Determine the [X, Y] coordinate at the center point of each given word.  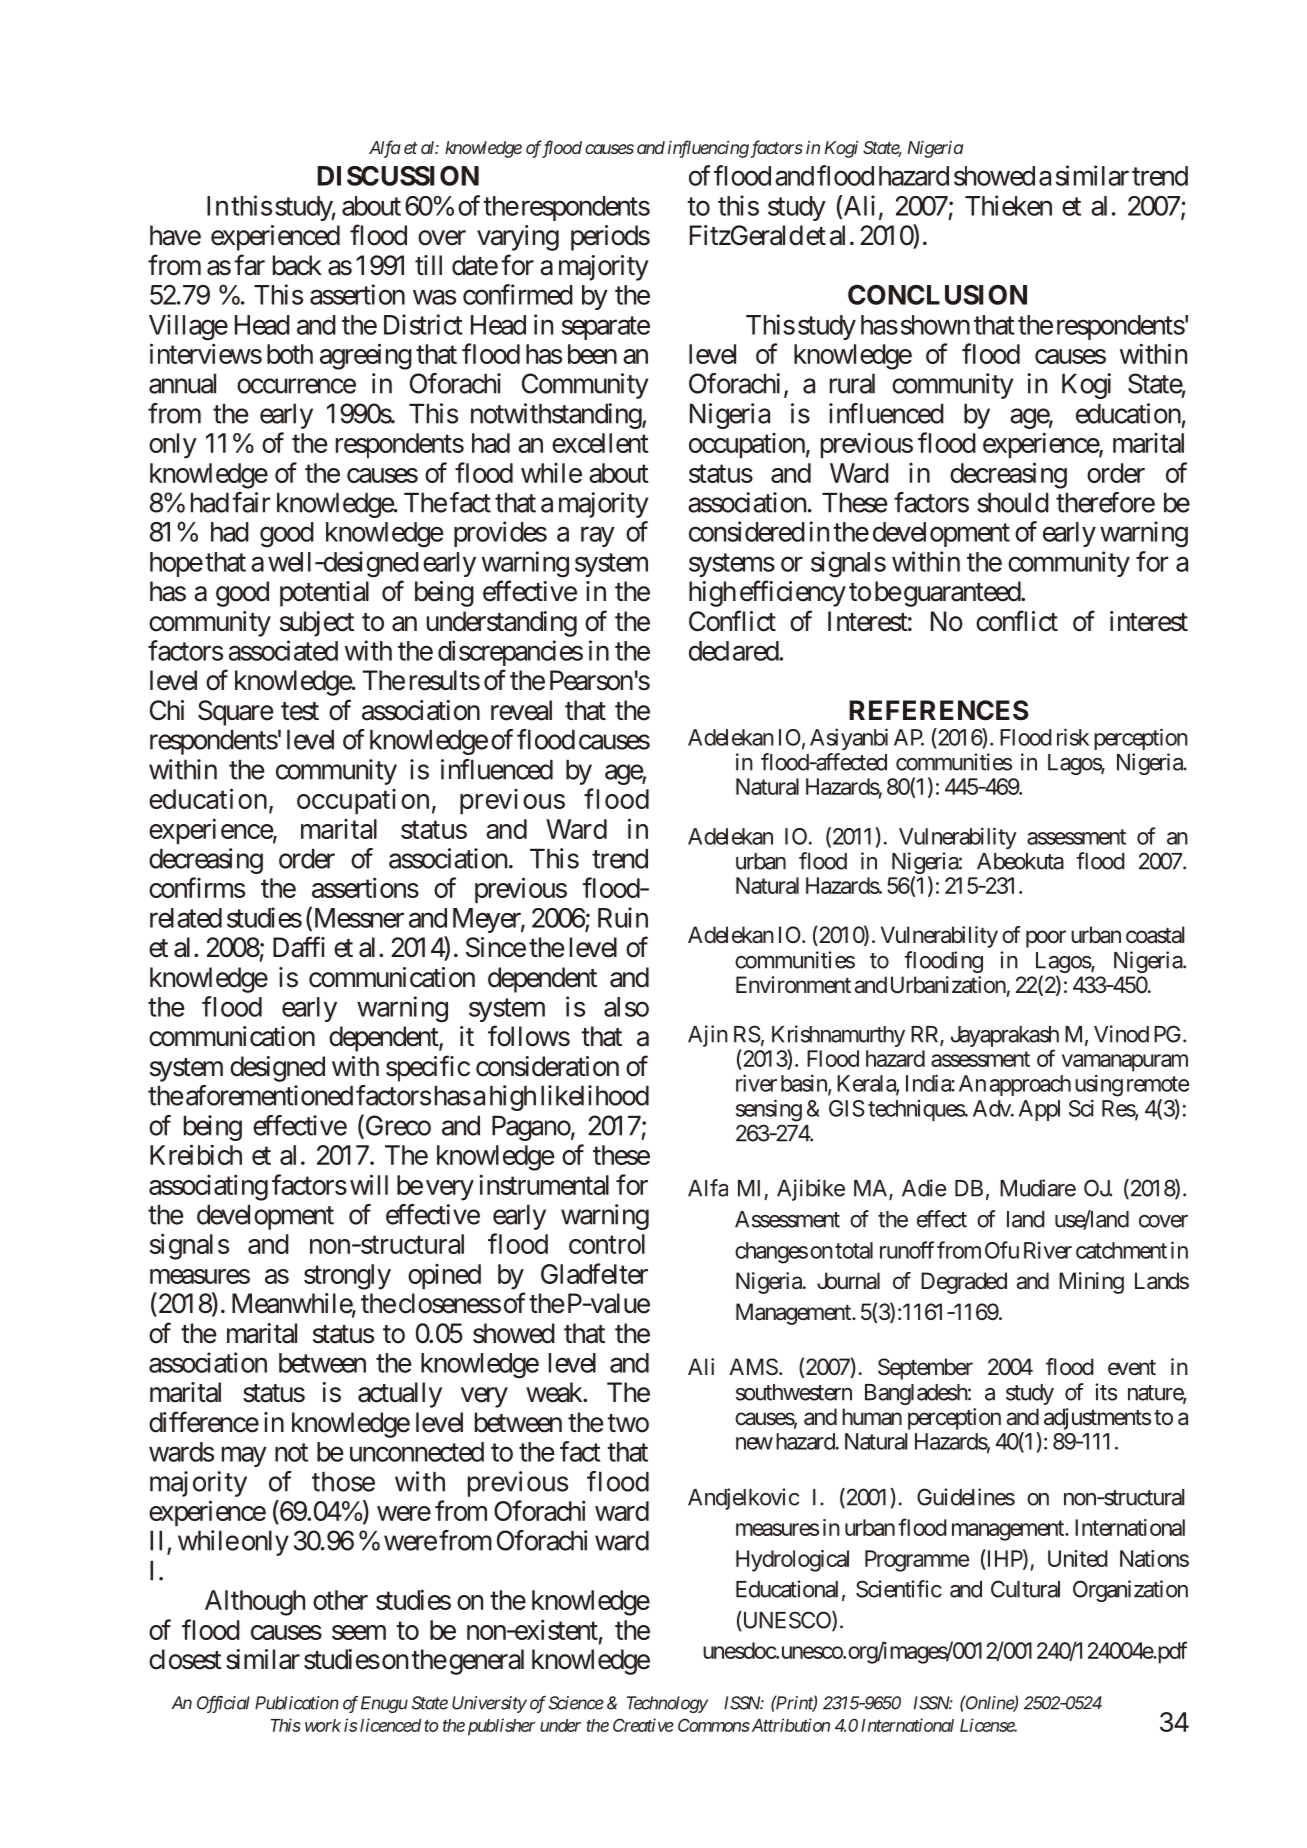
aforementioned [269, 1095]
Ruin [623, 917]
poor [1046, 939]
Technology [667, 1704]
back [297, 265]
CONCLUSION [937, 295]
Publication [297, 1703]
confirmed [518, 294]
